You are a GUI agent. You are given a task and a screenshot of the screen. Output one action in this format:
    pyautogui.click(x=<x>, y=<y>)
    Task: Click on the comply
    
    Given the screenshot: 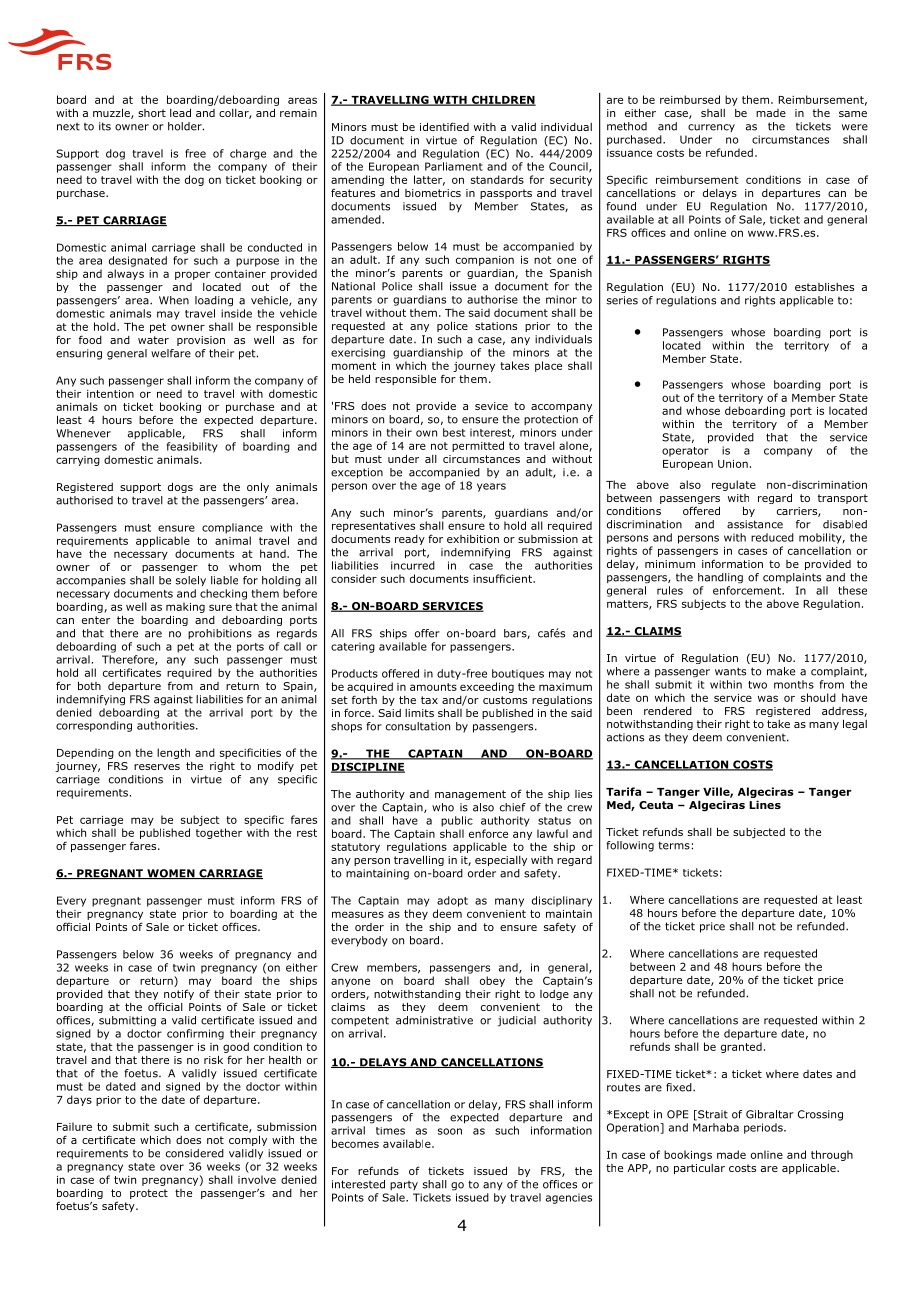 What is the action you would take?
    pyautogui.click(x=248, y=1140)
